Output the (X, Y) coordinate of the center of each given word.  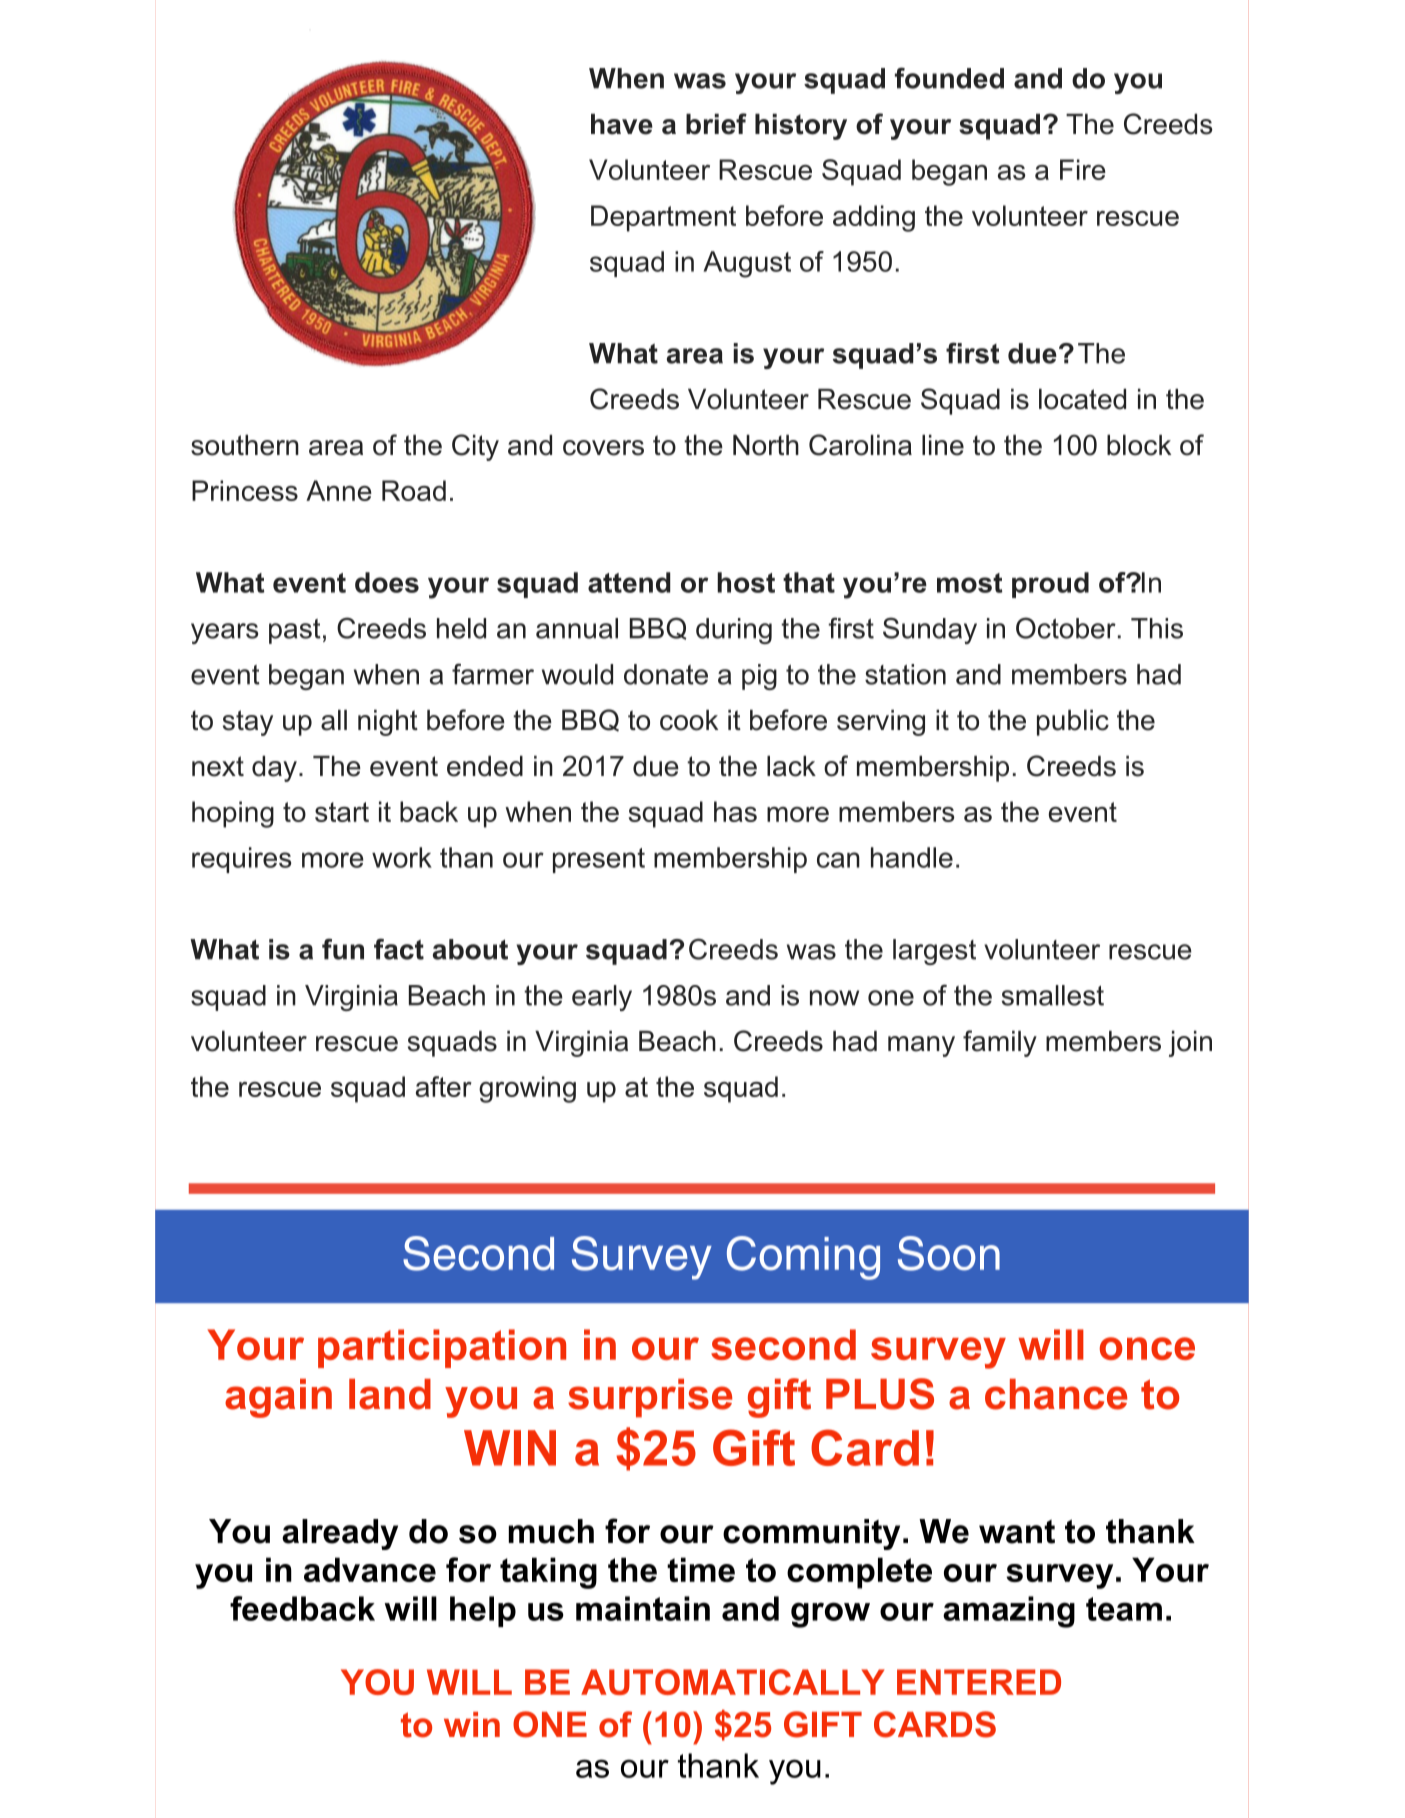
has (735, 811)
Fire (1083, 169)
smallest (1052, 995)
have (622, 124)
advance (370, 1569)
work (402, 857)
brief (716, 124)
